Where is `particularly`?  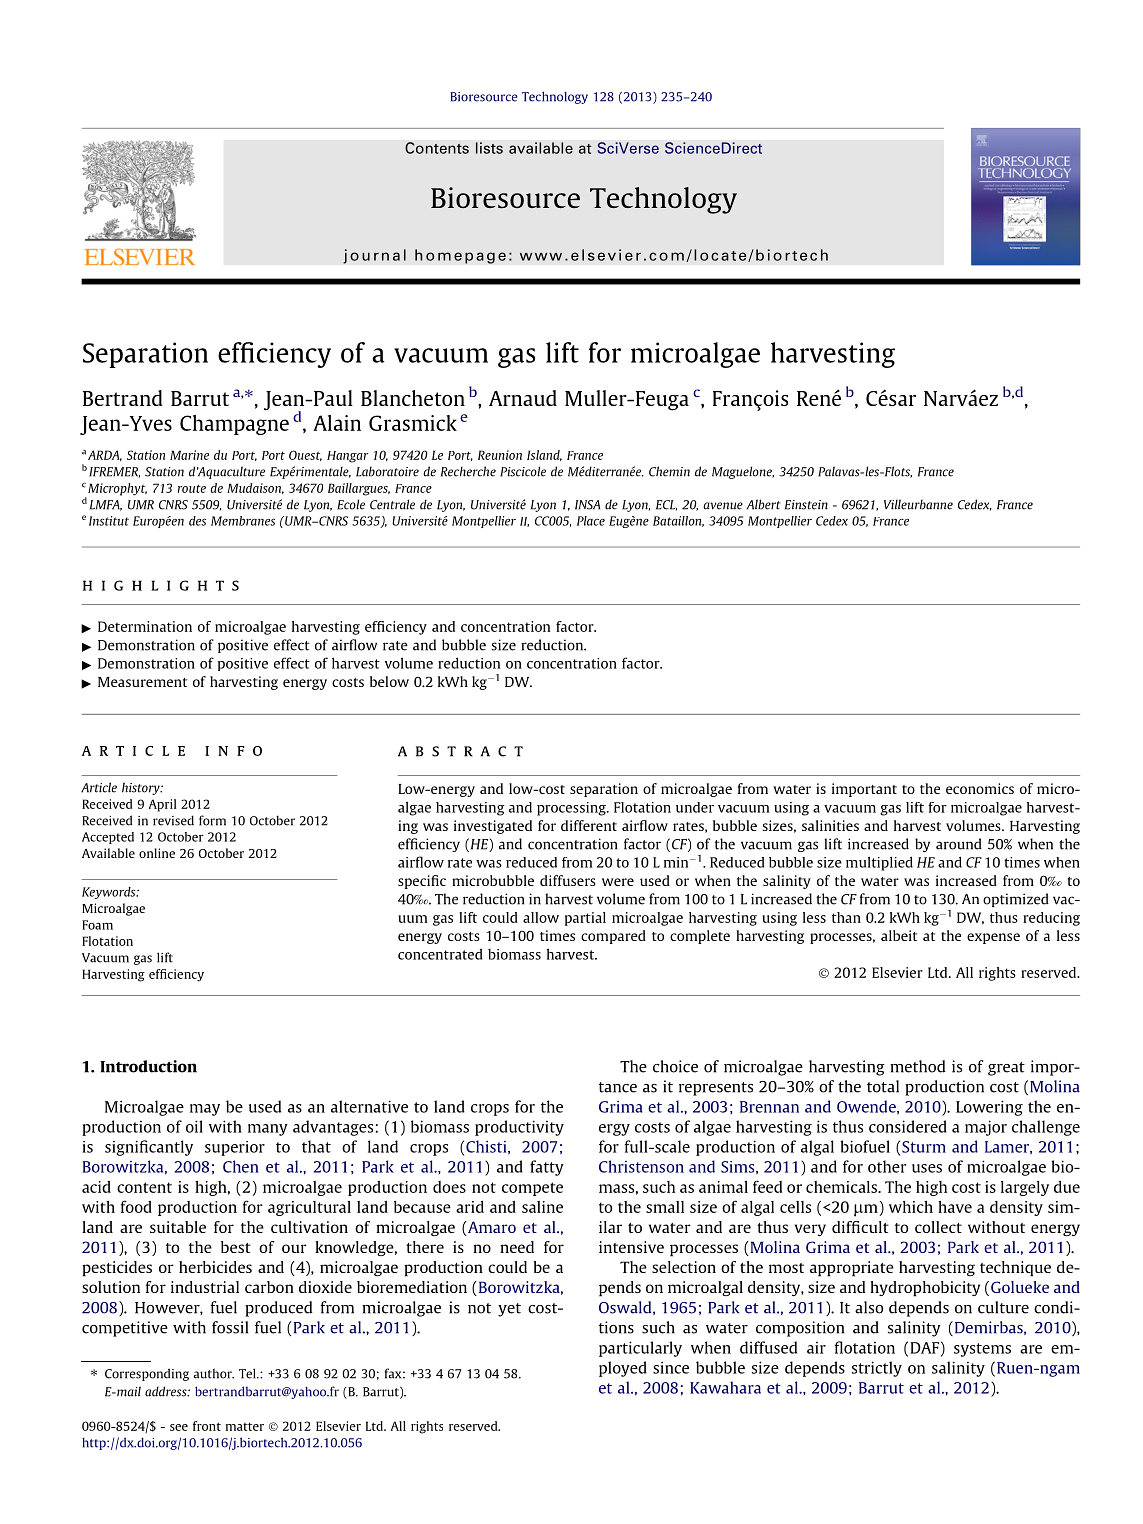 particularly is located at coordinates (640, 1349).
